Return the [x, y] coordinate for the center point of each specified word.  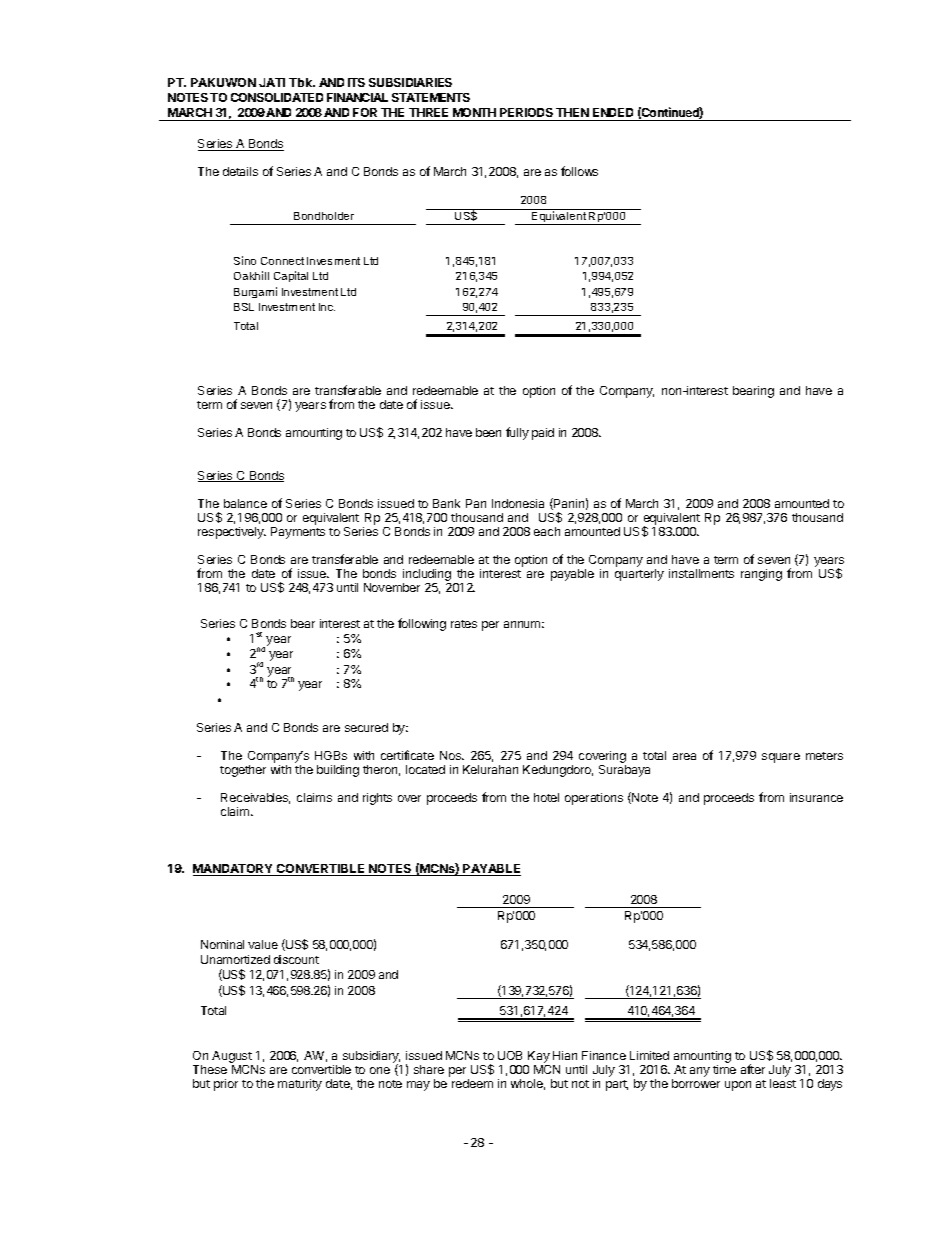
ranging [761, 575]
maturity [300, 1085]
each [547, 531]
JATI [272, 82]
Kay [538, 1058]
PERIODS [526, 112]
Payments [298, 533]
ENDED [613, 112]
